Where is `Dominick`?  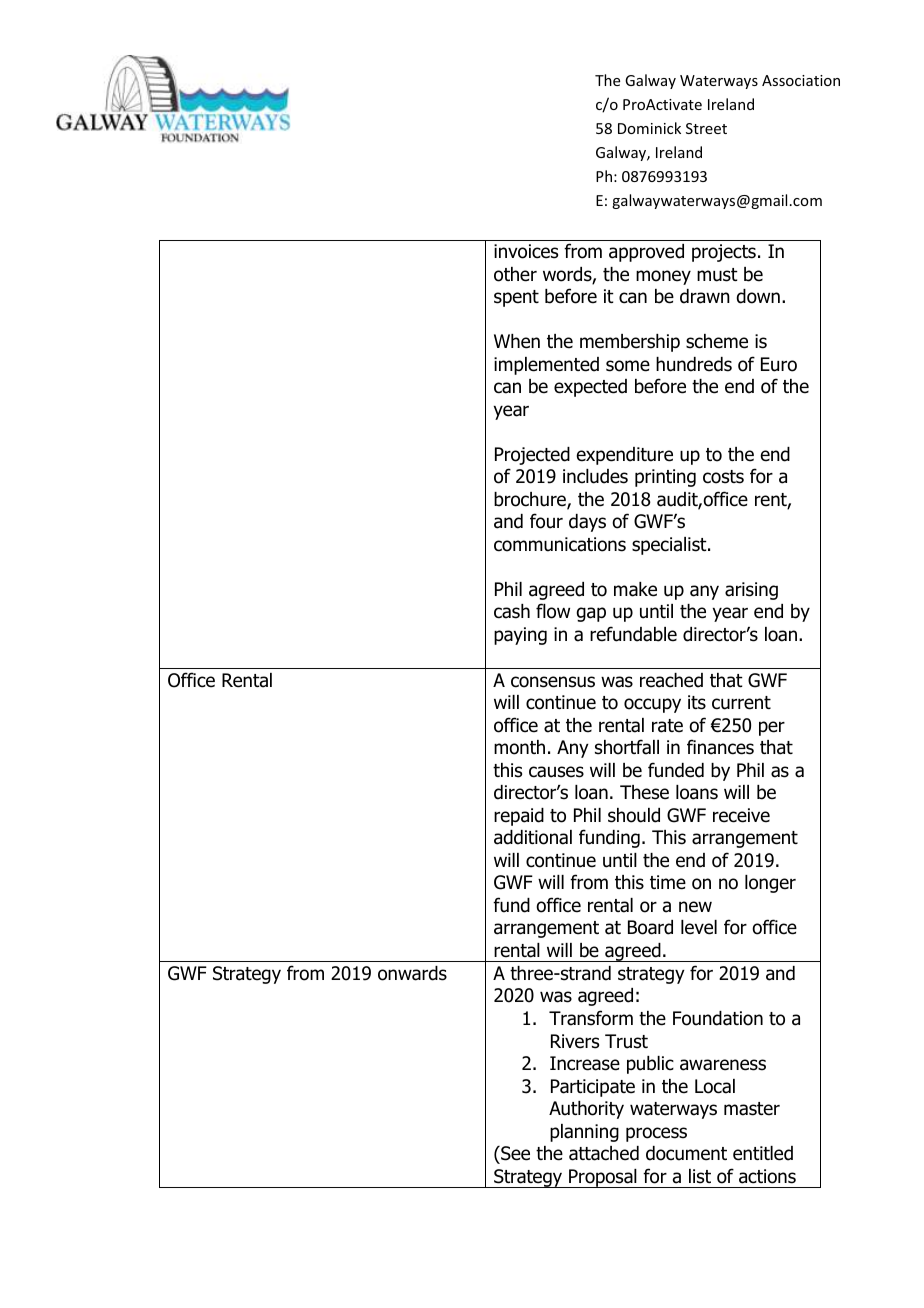 Dominick is located at coordinates (649, 128).
